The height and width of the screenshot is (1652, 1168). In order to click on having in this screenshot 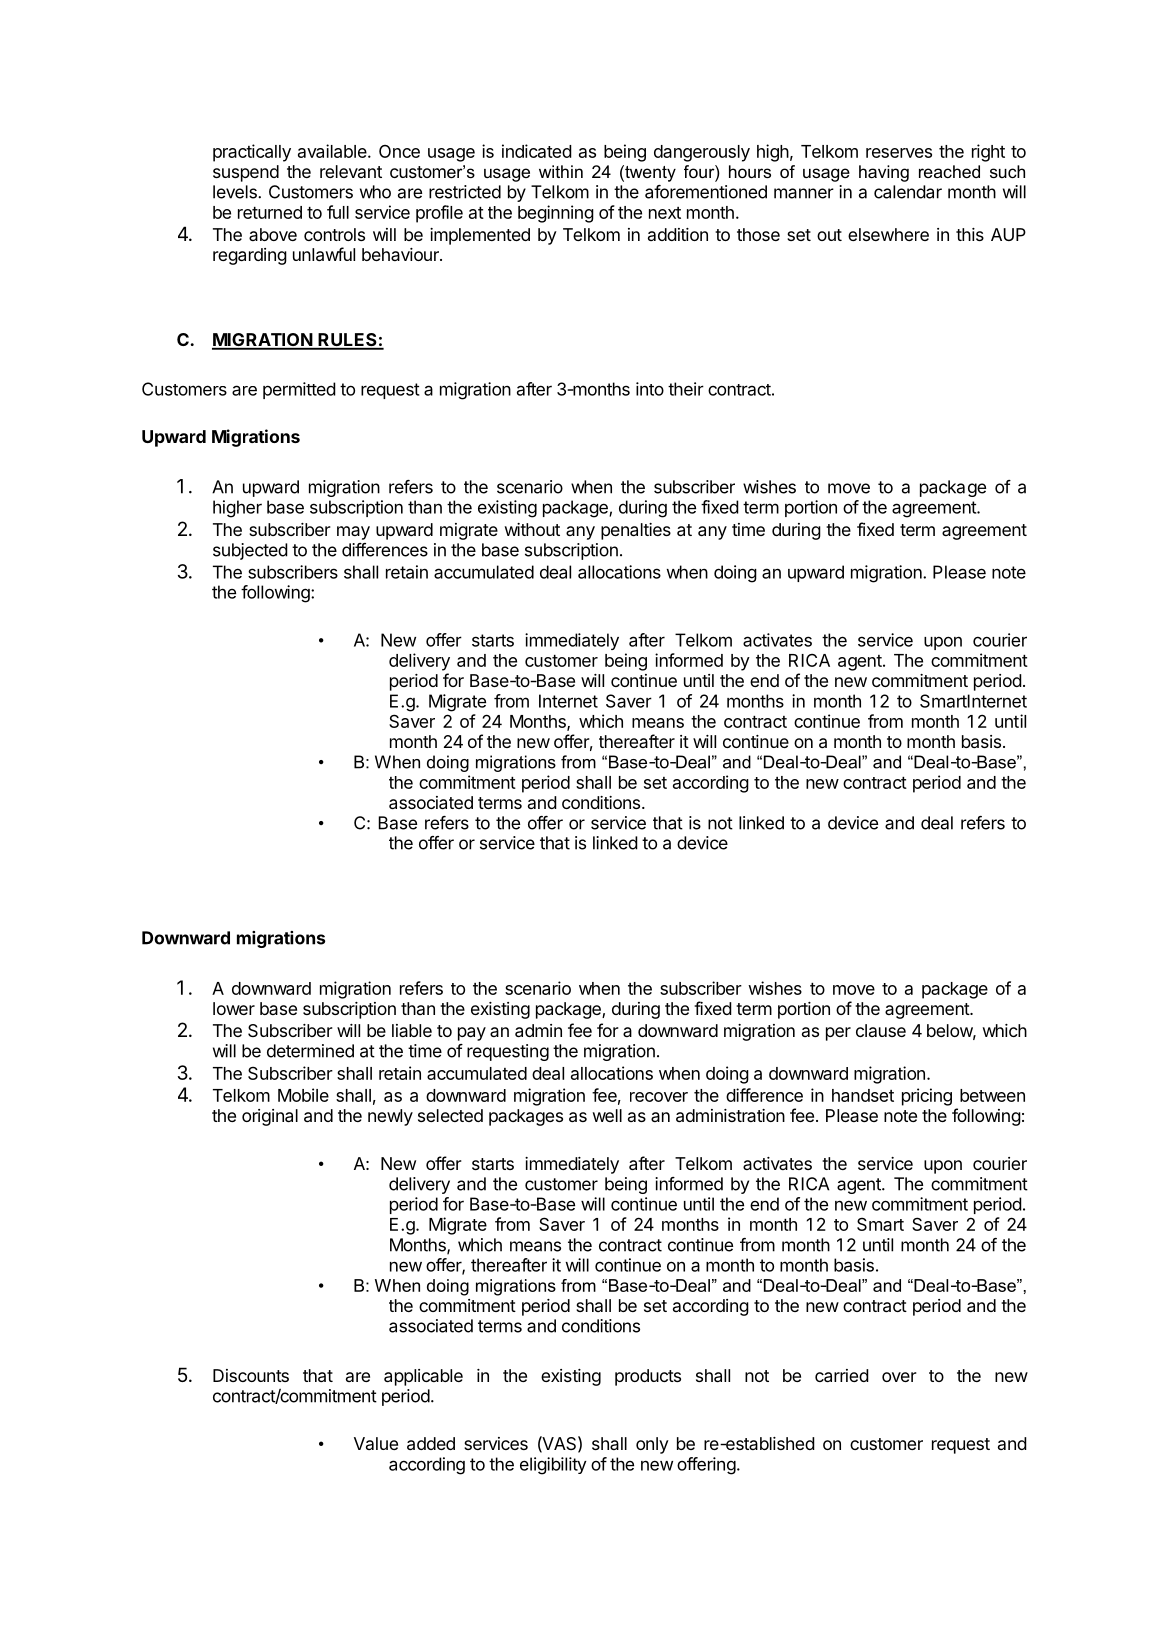, I will do `click(884, 173)`.
